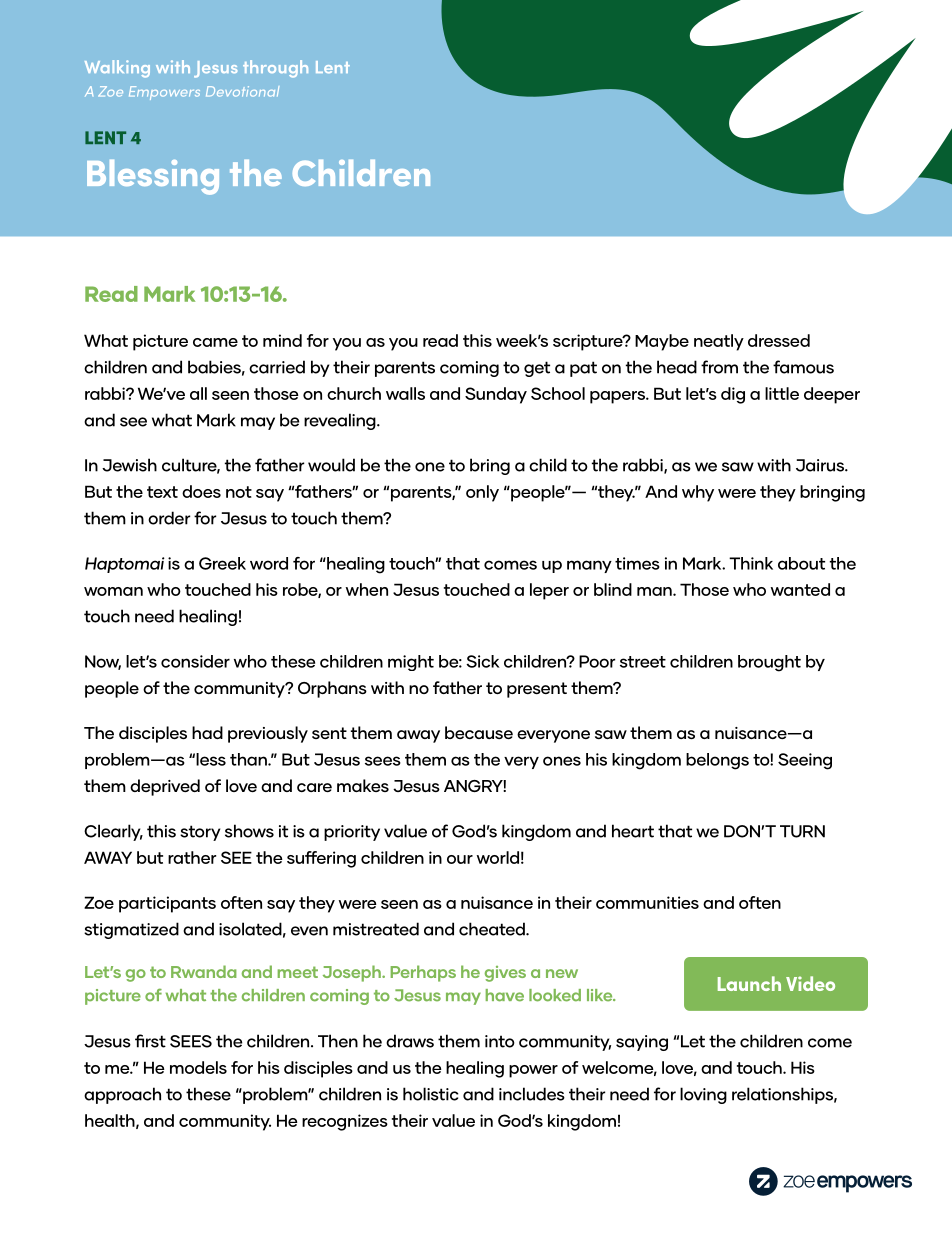  Describe the element at coordinates (703, 1095) in the screenshot. I see `loving` at that location.
